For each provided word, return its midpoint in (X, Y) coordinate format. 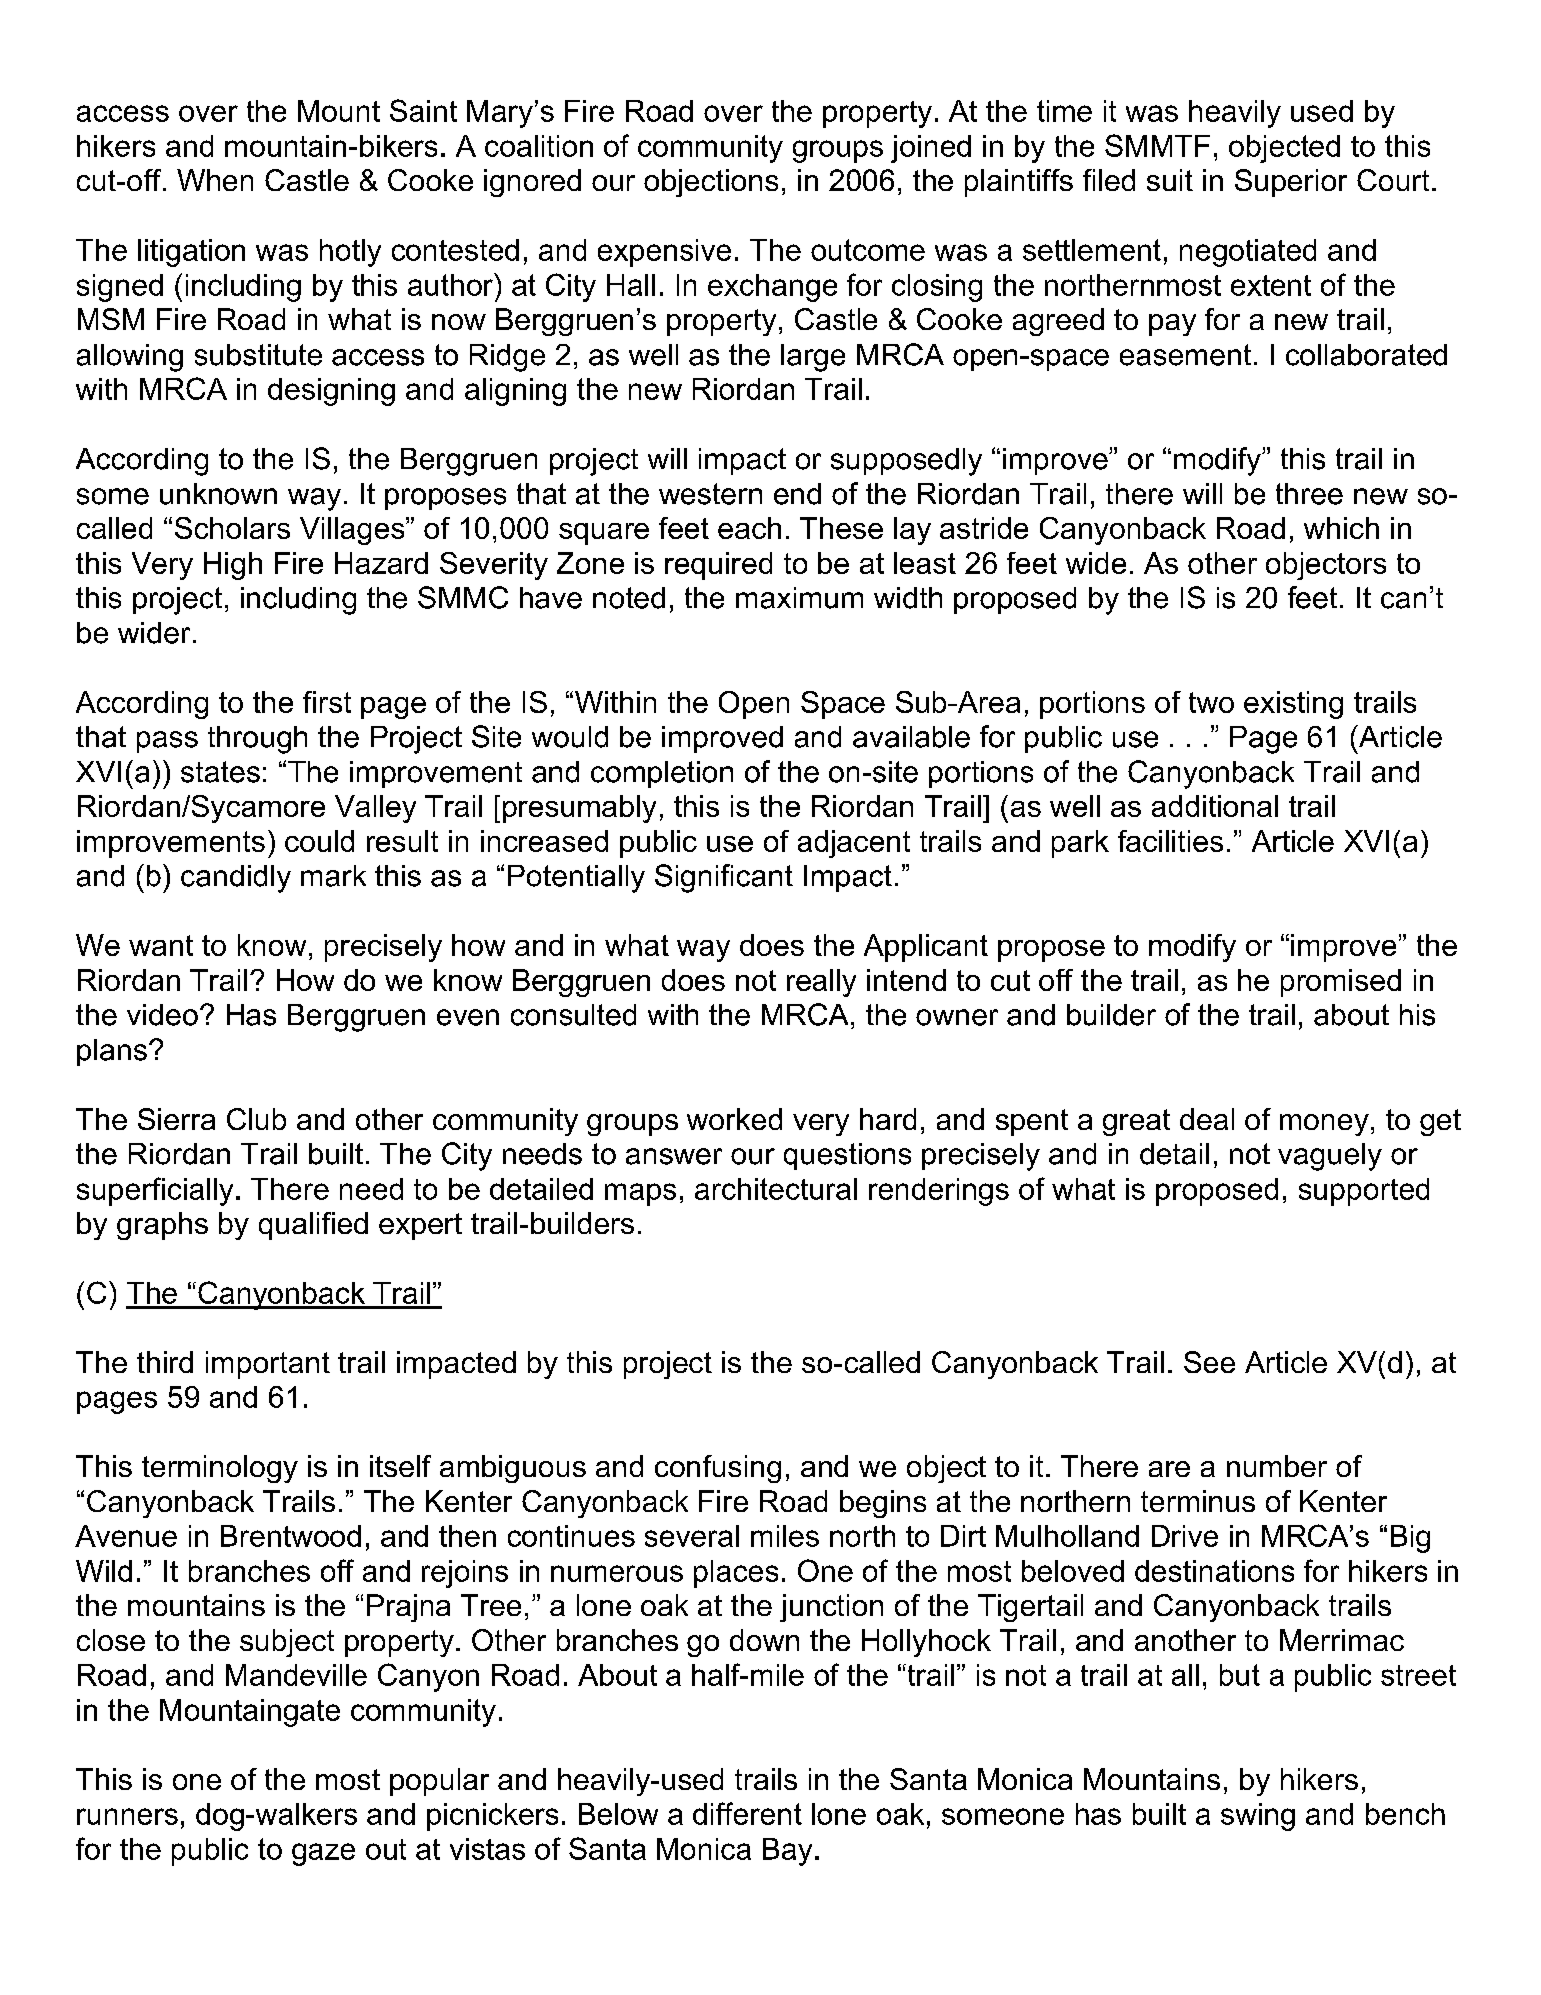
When (215, 180)
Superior (1291, 183)
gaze (323, 1854)
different (747, 1813)
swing (1258, 1817)
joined (931, 149)
